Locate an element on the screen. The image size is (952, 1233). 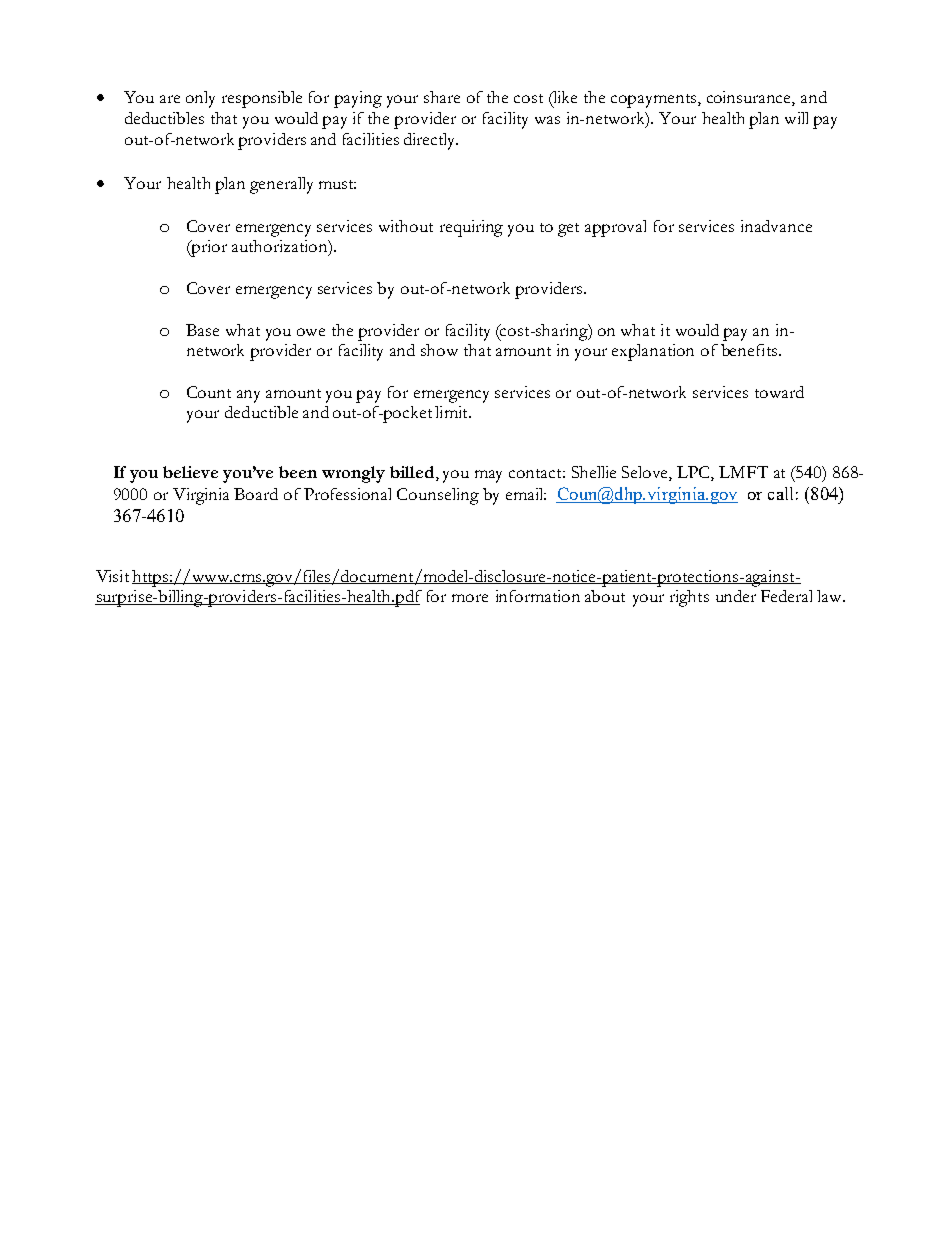
more is located at coordinates (470, 598).
